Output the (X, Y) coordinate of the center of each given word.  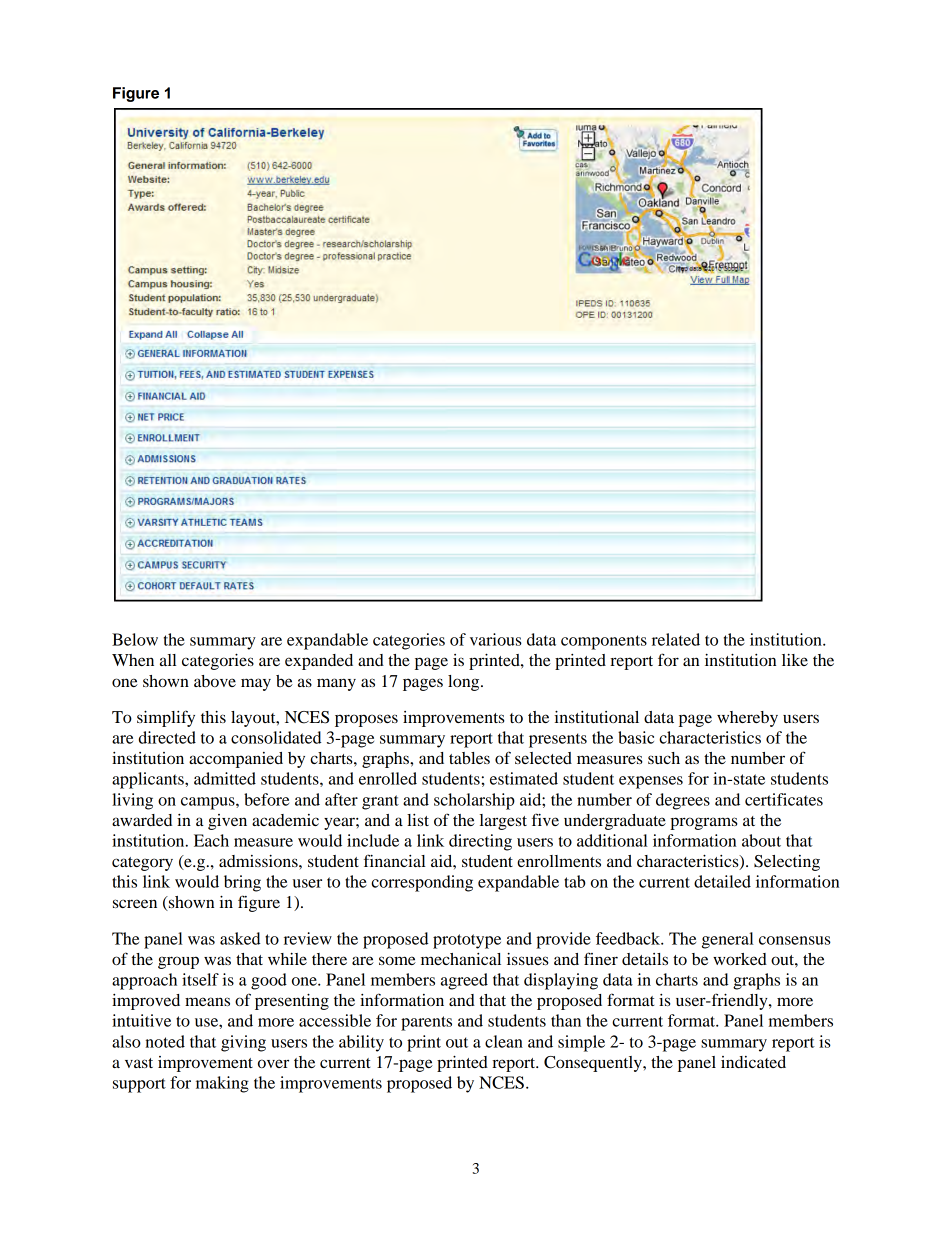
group (178, 962)
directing (480, 842)
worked (740, 959)
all (168, 660)
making (222, 1084)
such (664, 758)
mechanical (461, 959)
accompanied (236, 760)
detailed (722, 881)
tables (469, 758)
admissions (259, 861)
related (676, 639)
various (496, 639)
